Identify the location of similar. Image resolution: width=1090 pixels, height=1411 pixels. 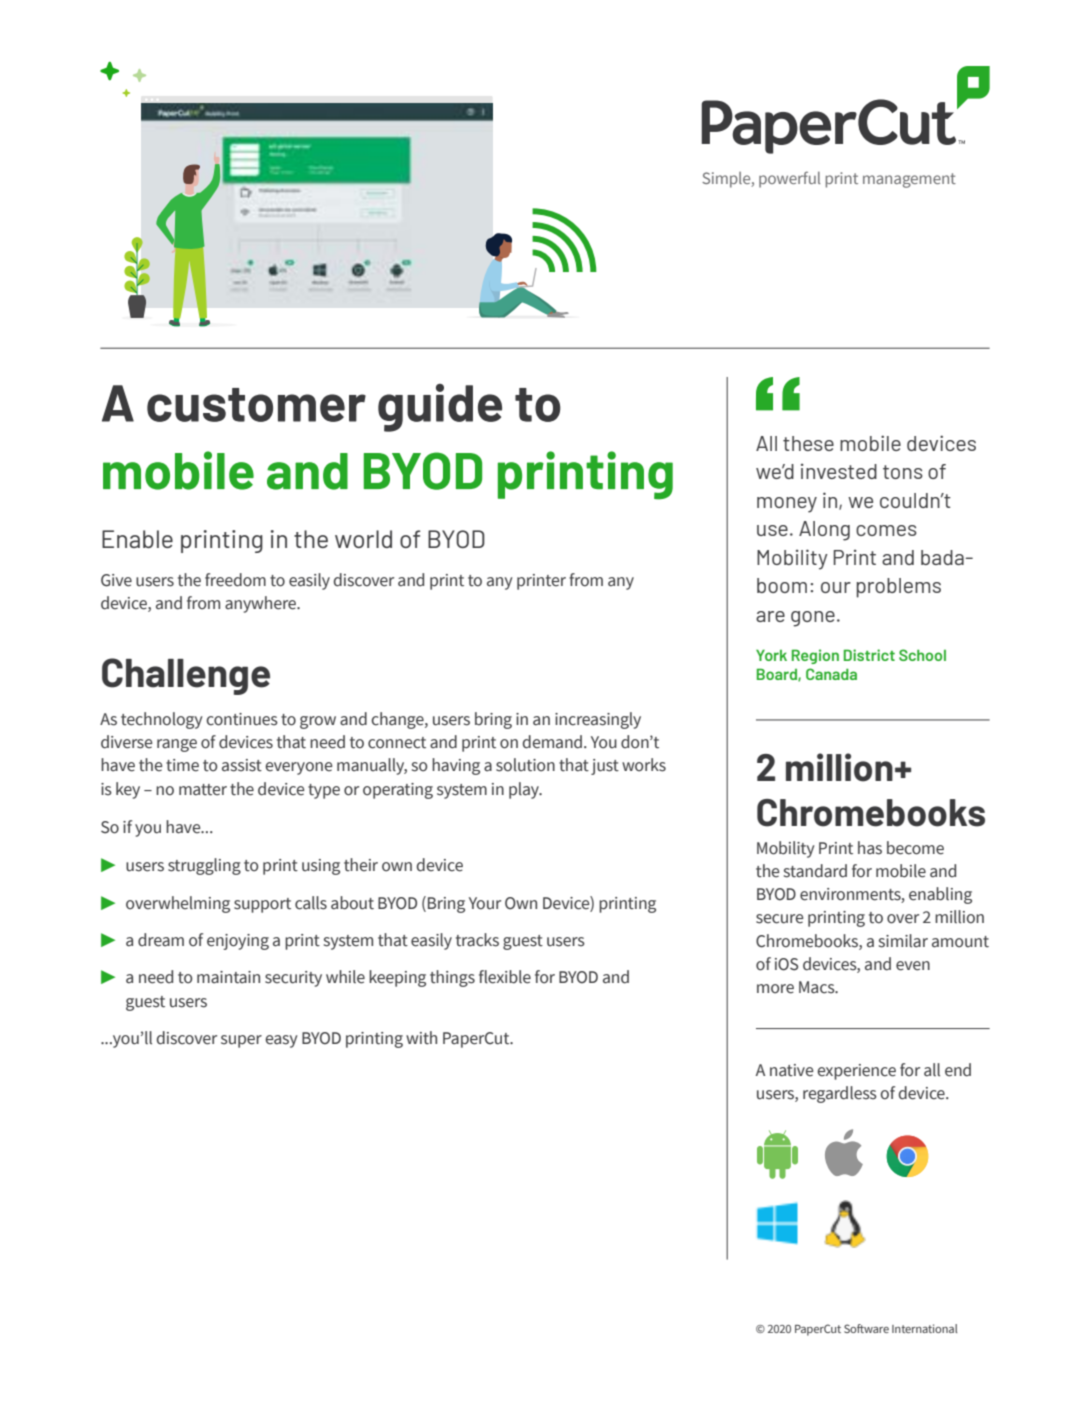
(903, 941).
